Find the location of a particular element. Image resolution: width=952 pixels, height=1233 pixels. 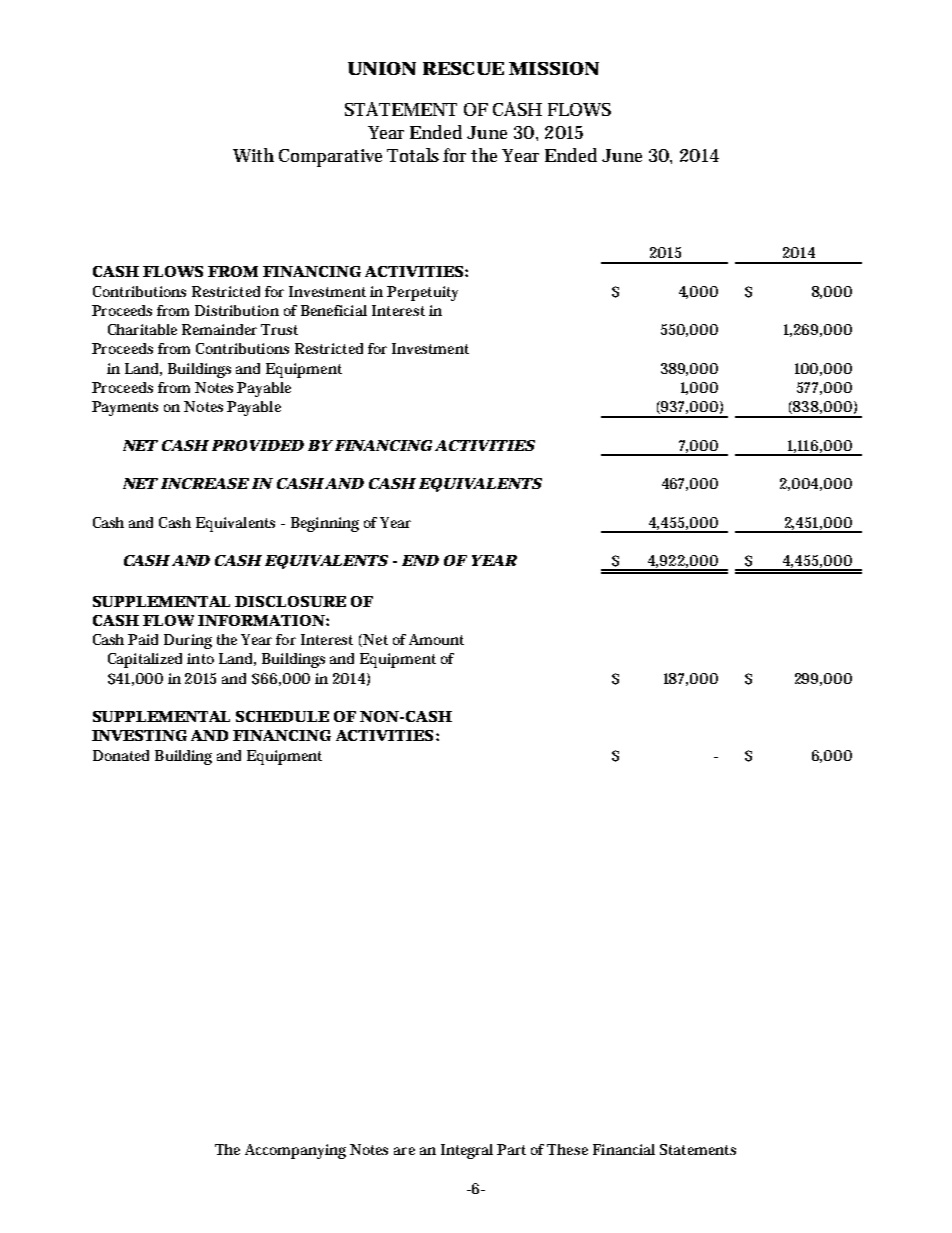

Perpetuity is located at coordinates (422, 293).
